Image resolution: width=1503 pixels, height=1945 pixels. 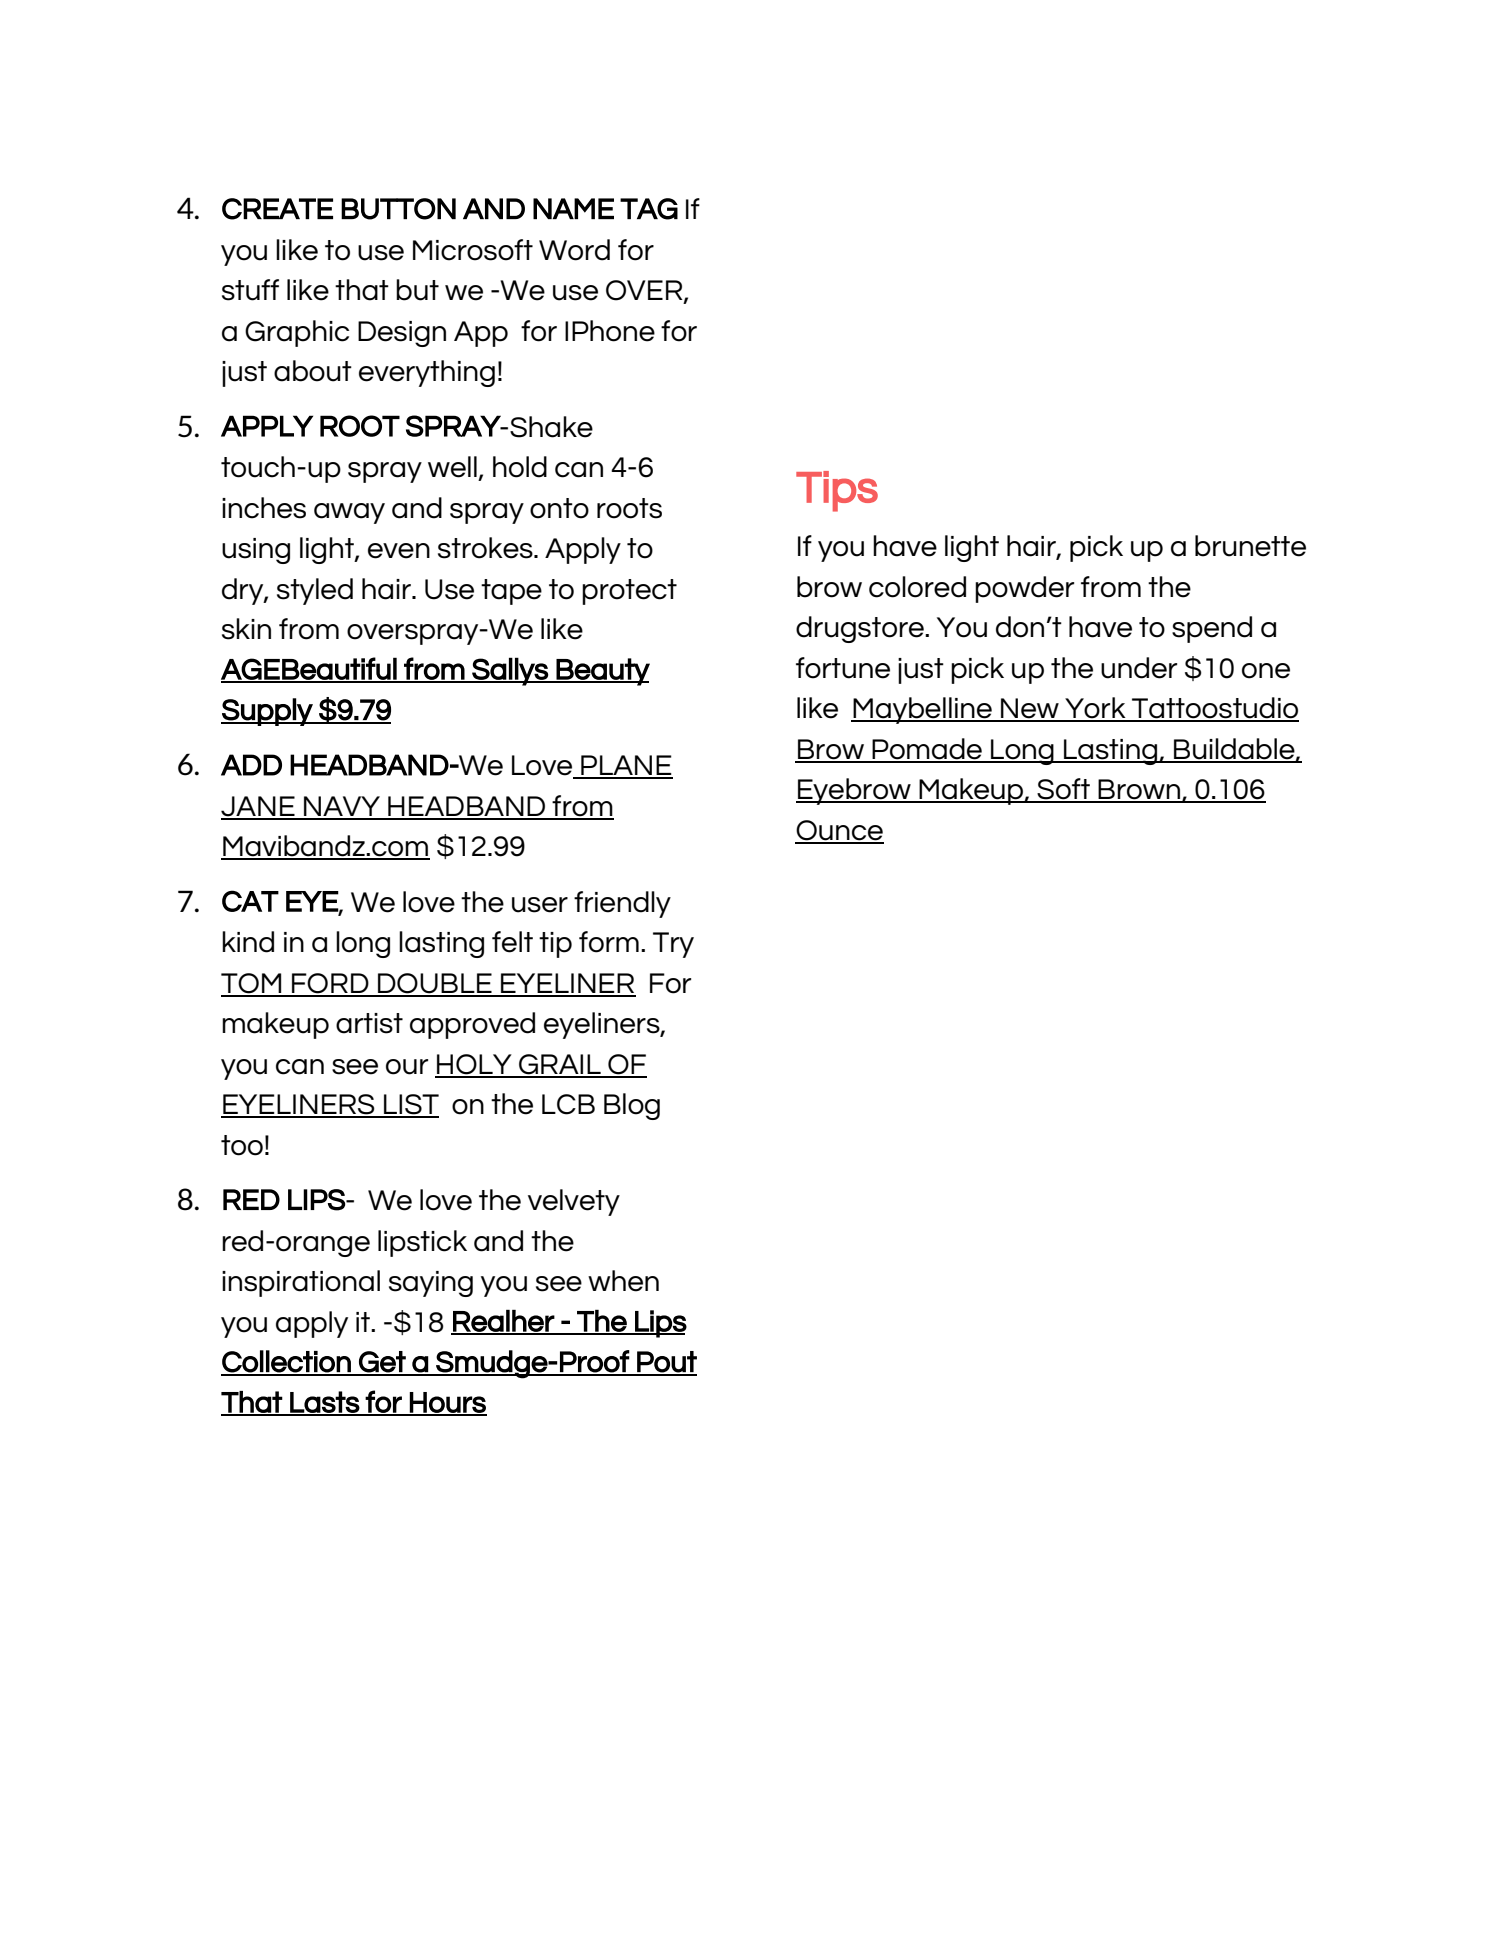 I want to click on York, so click(x=1095, y=709).
